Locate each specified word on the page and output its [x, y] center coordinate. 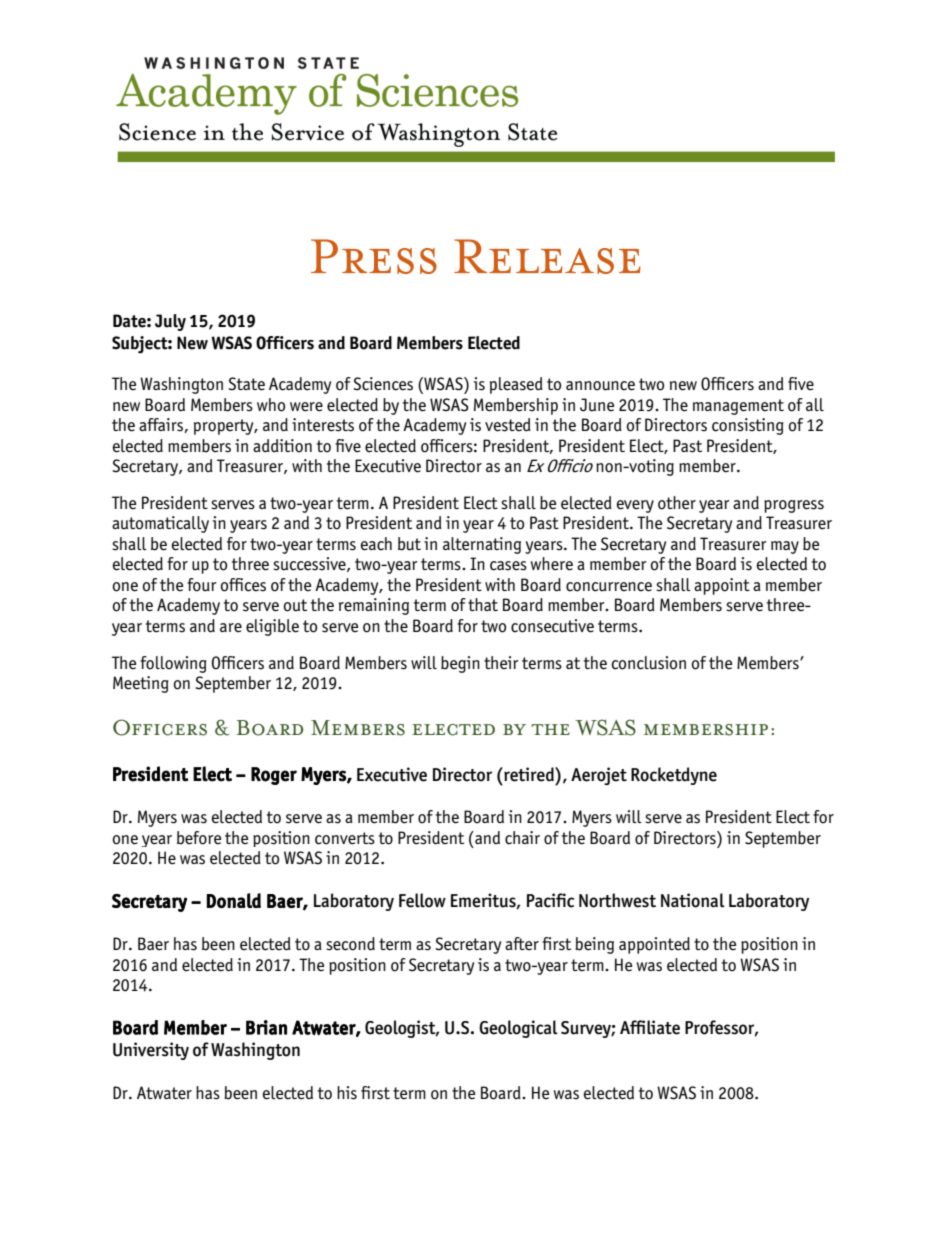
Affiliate [650, 1027]
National [693, 900]
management [738, 407]
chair [522, 838]
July [170, 322]
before [199, 838]
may [785, 547]
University [151, 1051]
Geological [518, 1029]
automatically [160, 524]
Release [547, 256]
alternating [482, 545]
